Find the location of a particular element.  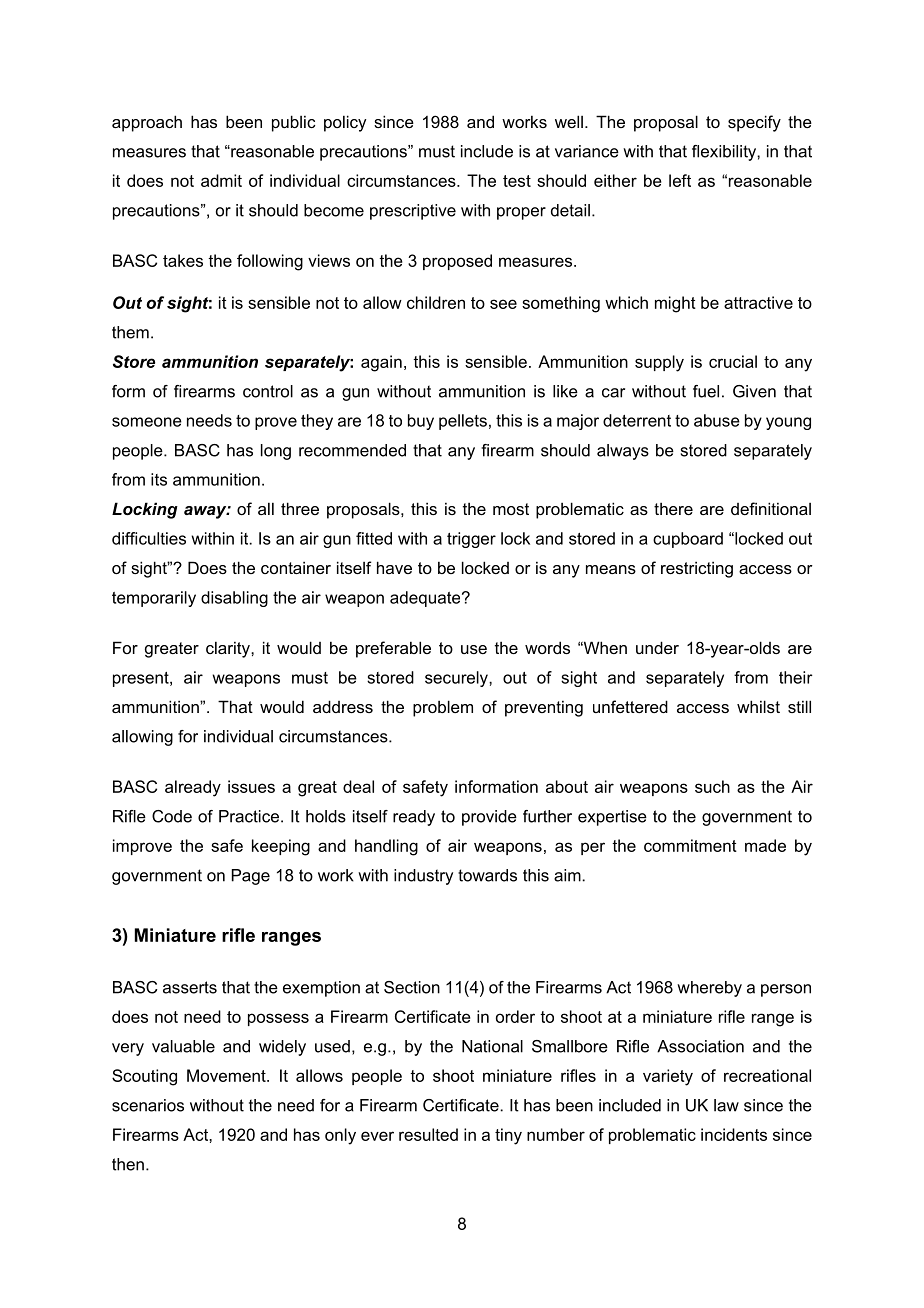

incidents is located at coordinates (734, 1134).
